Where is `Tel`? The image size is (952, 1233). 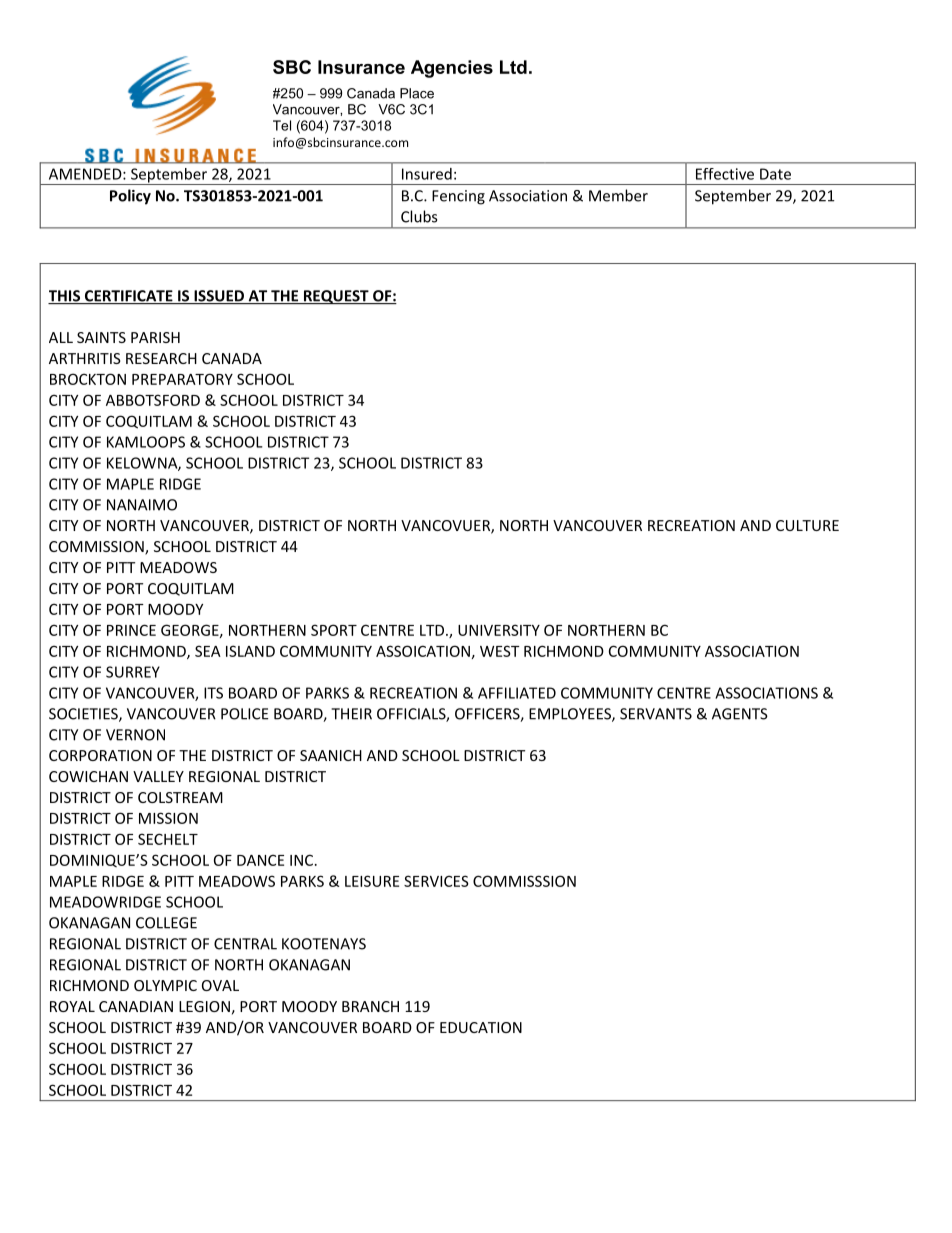
Tel is located at coordinates (282, 125).
